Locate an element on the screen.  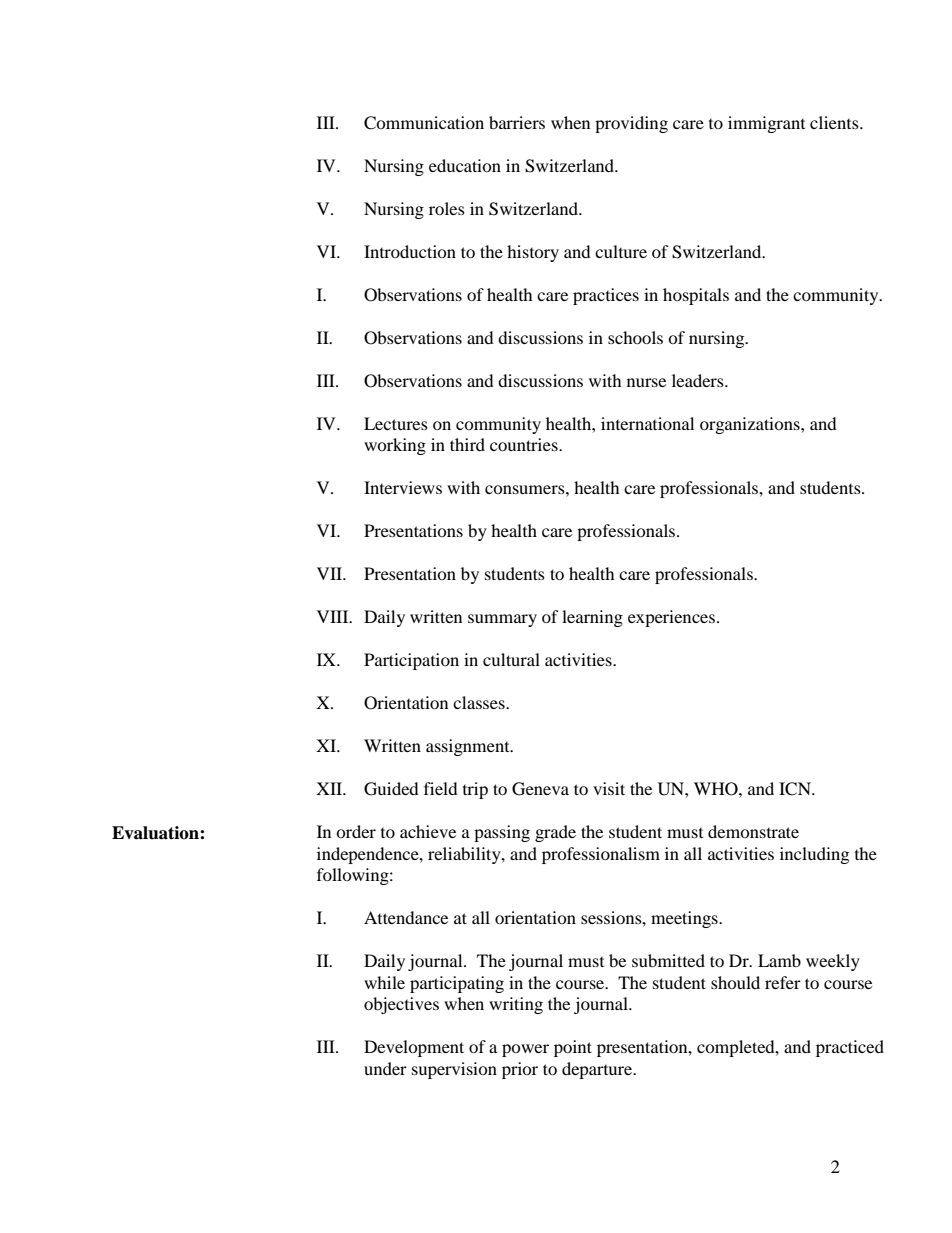
power is located at coordinates (525, 1050).
